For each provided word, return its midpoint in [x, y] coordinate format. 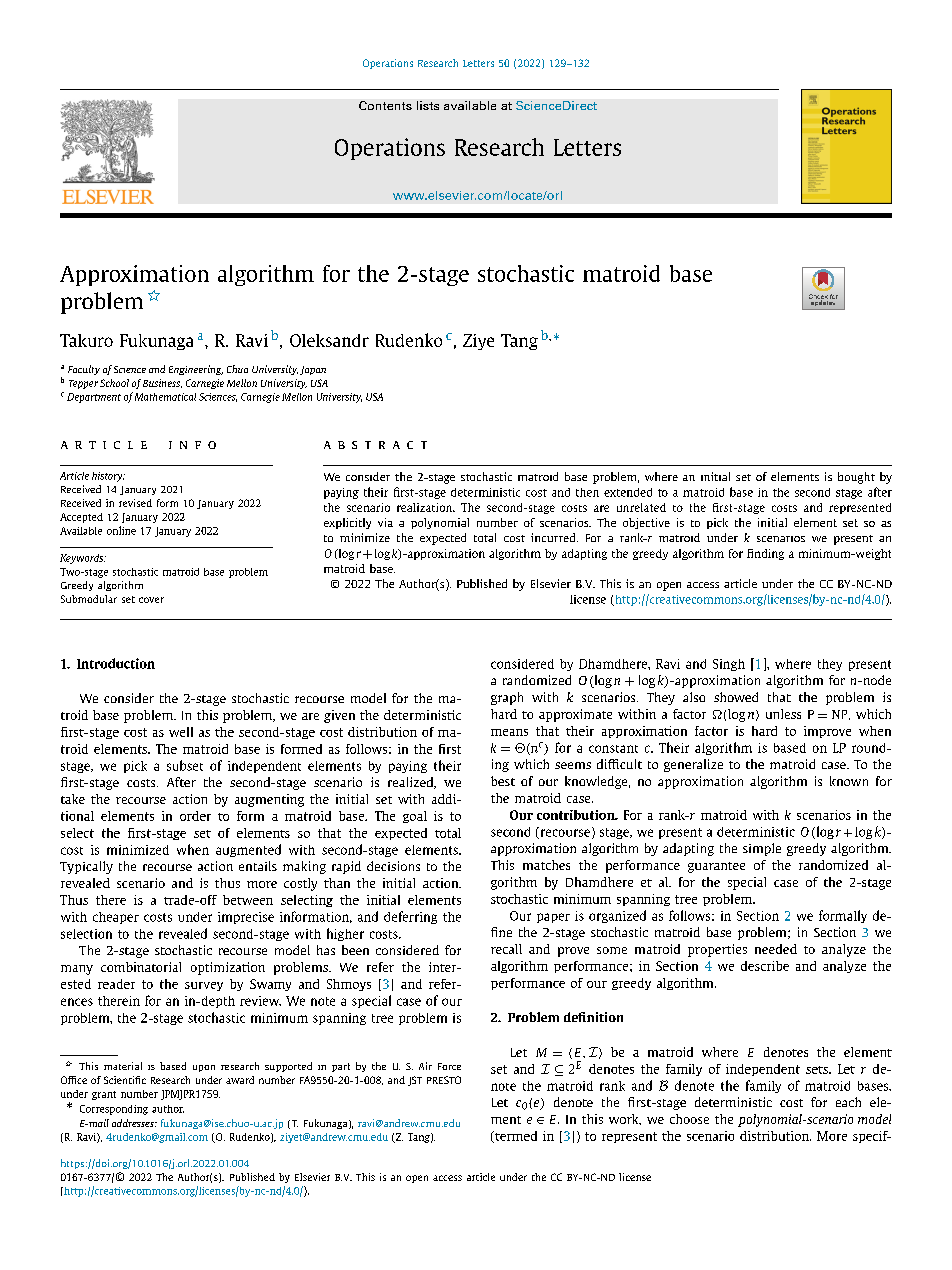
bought [856, 478]
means [509, 732]
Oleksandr [329, 340]
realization [426, 507]
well [181, 732]
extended [628, 492]
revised [135, 503]
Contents [385, 105]
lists [428, 105]
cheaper [116, 918]
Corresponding [114, 1110]
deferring [410, 917]
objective [646, 523]
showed [736, 697]
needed [776, 949]
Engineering [196, 370]
